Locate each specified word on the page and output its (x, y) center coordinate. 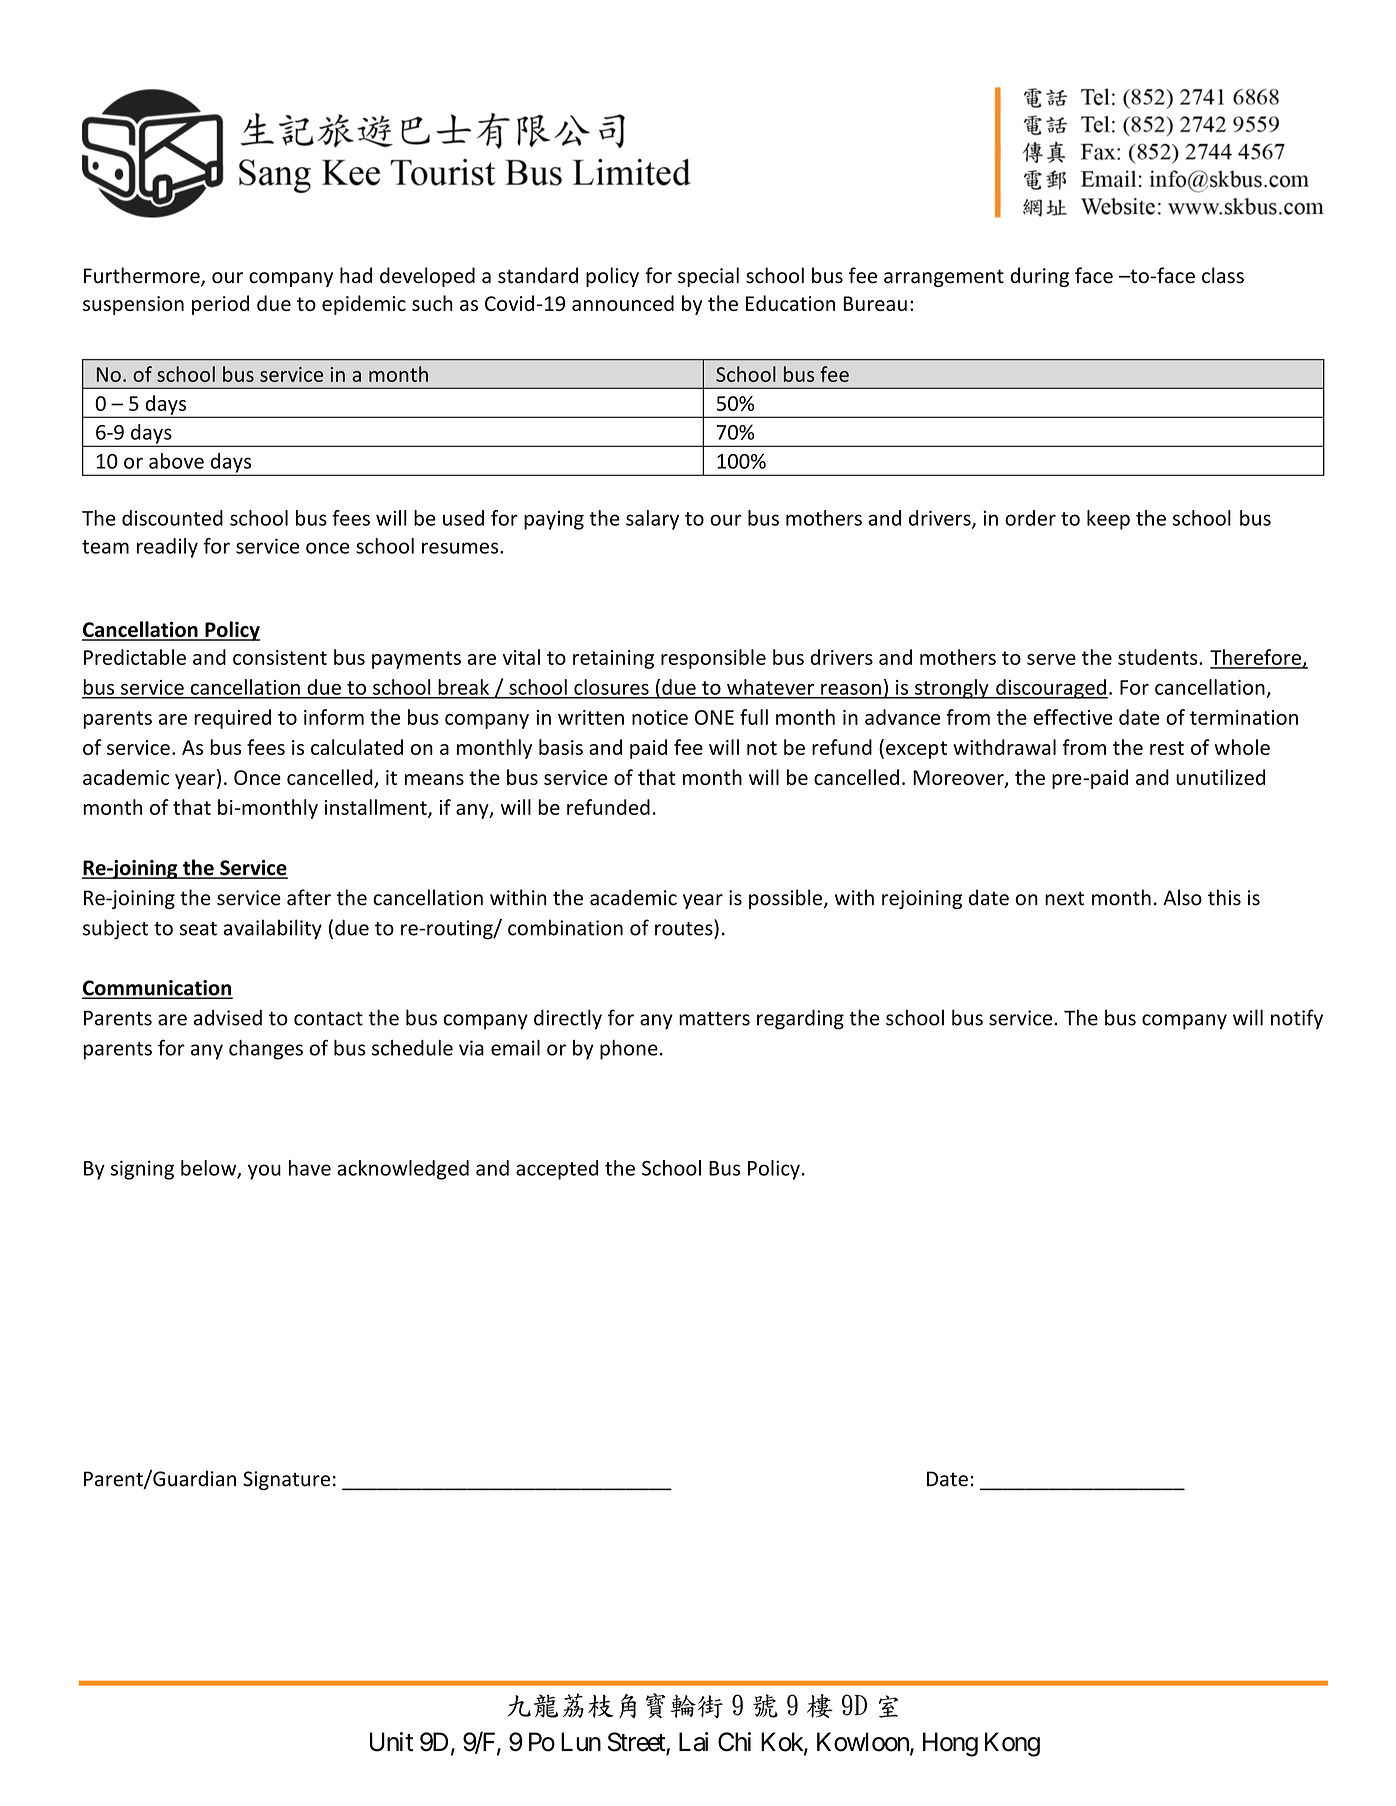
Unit (391, 1742)
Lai (694, 1742)
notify (1297, 1019)
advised (228, 1017)
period (220, 305)
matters (714, 1019)
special (708, 277)
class (1223, 275)
